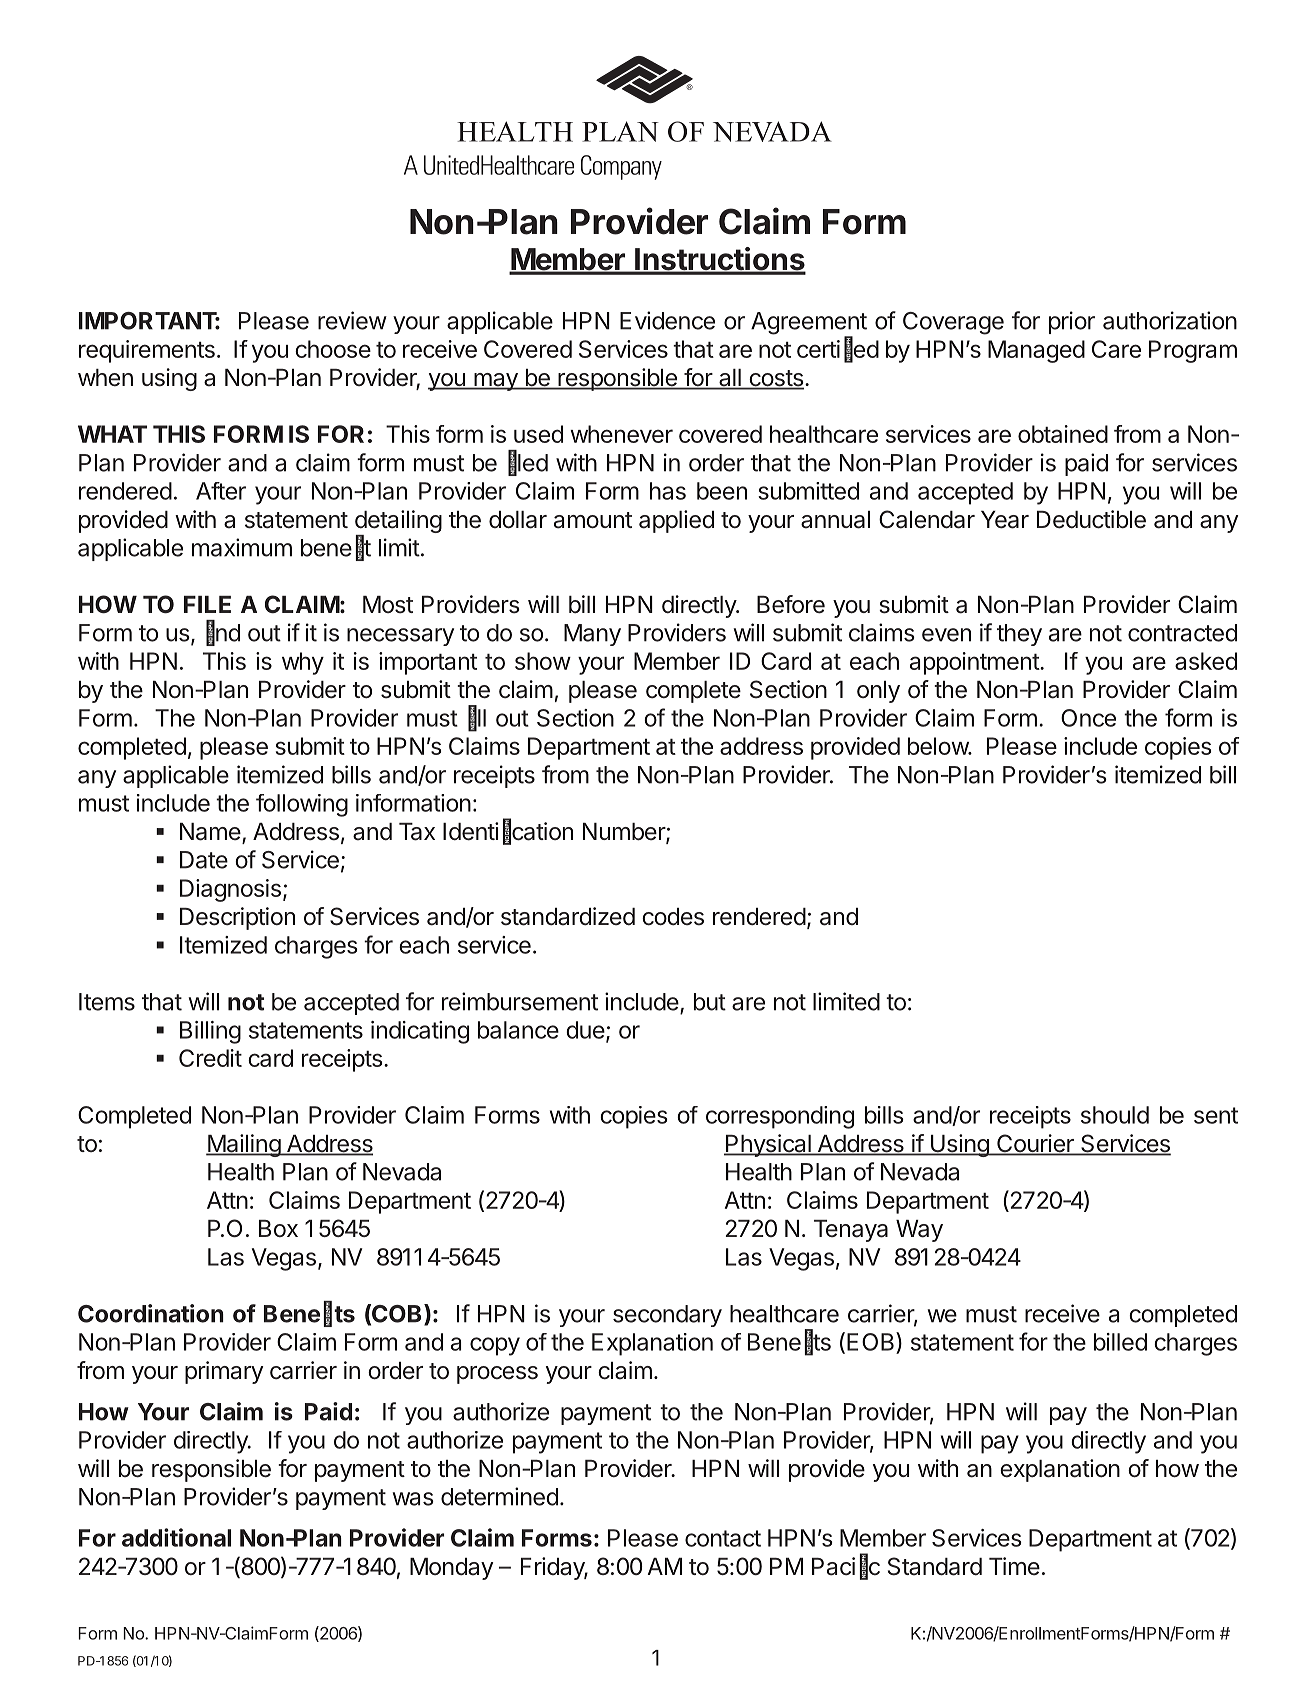  Describe the element at coordinates (625, 833) in the screenshot. I see `Number` at that location.
